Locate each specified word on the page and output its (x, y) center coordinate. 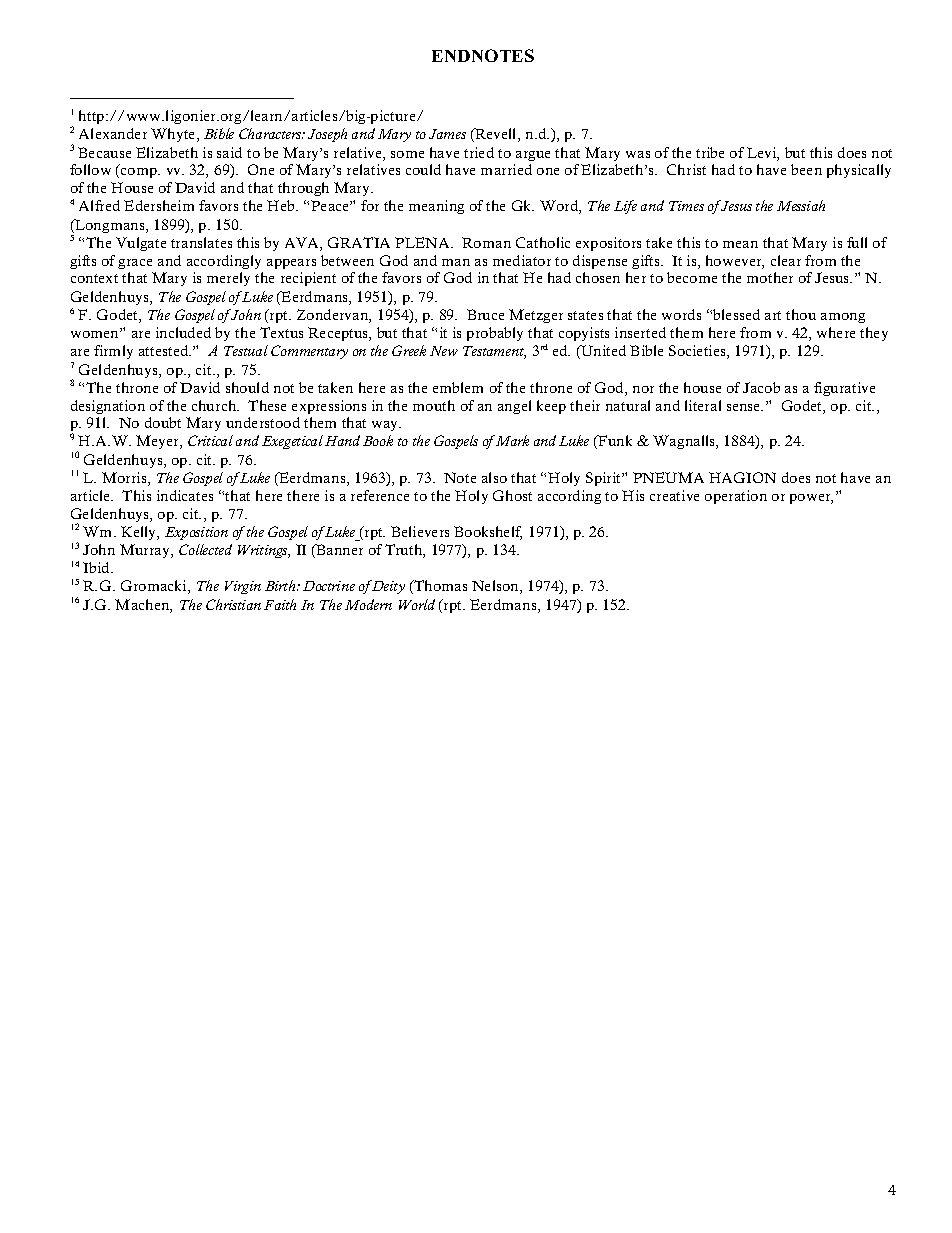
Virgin (243, 587)
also (494, 477)
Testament (494, 352)
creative (674, 495)
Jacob (761, 387)
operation (736, 497)
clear (786, 260)
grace (135, 264)
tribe (710, 152)
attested (165, 350)
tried (479, 152)
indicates (185, 495)
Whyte (174, 135)
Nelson (496, 587)
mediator (522, 260)
